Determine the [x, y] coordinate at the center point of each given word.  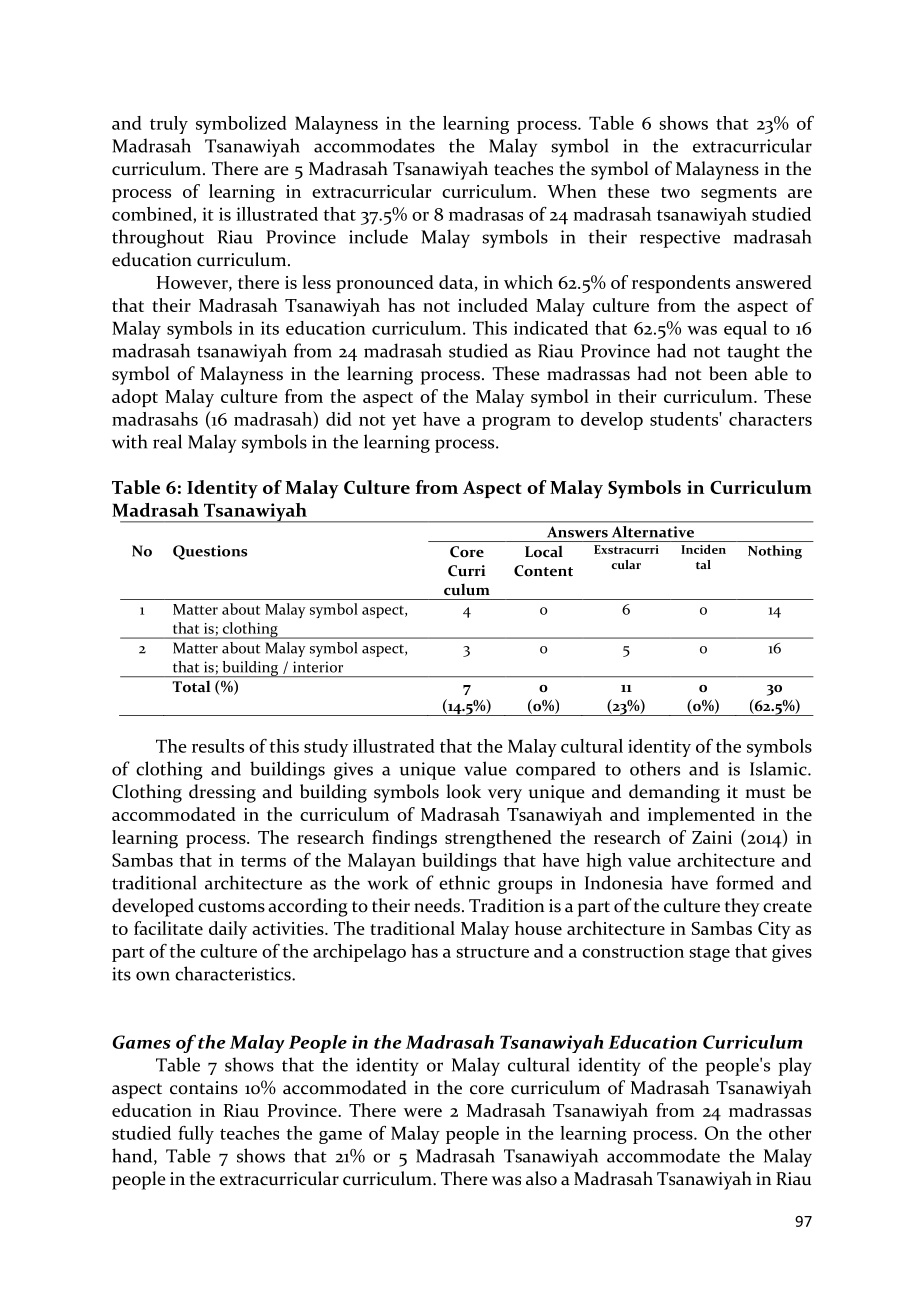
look [463, 791]
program [516, 423]
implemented [701, 816]
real [167, 441]
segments [739, 195]
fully [196, 1135]
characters [770, 419]
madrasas [486, 214]
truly [169, 125]
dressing [222, 793]
